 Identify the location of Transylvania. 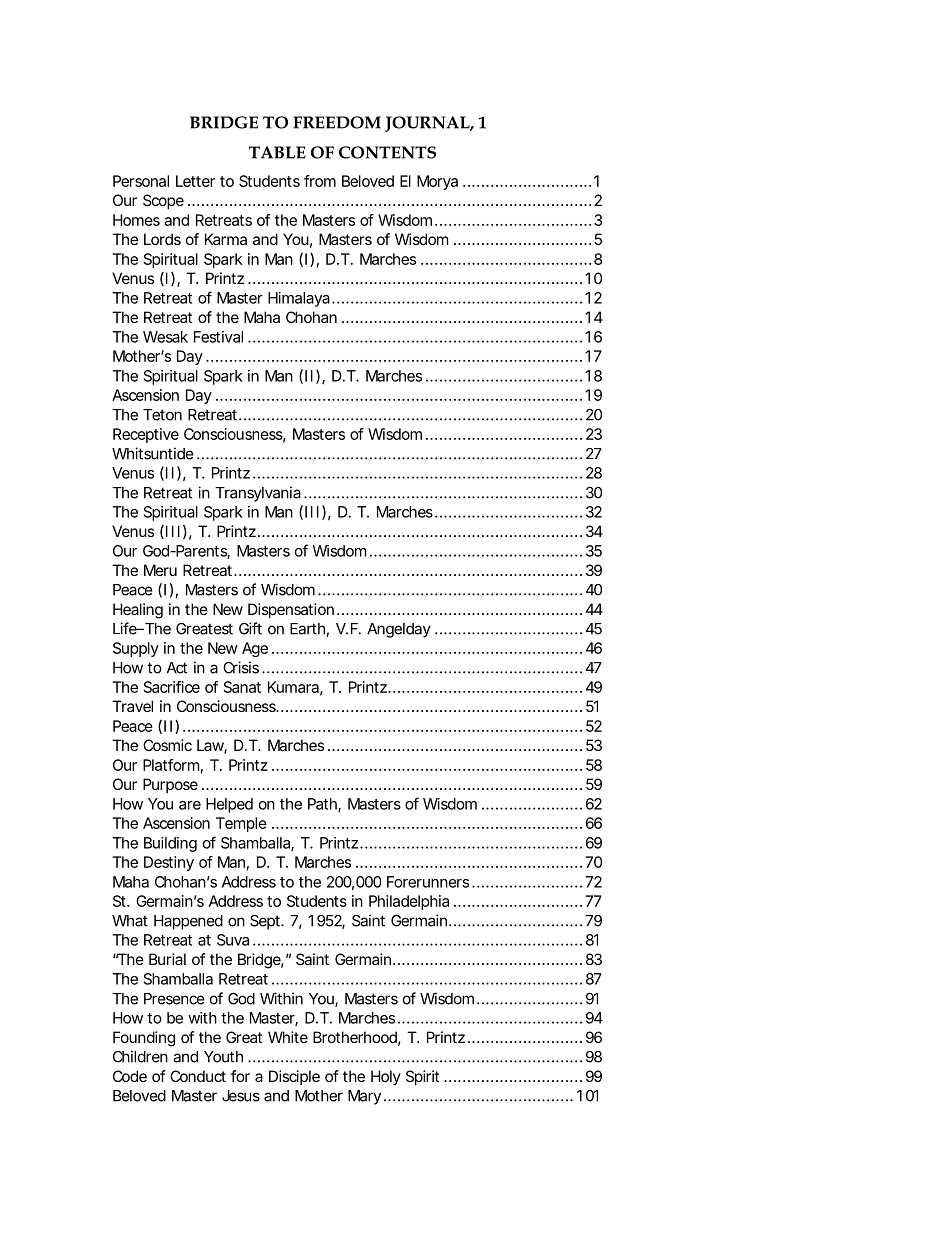
(258, 494).
